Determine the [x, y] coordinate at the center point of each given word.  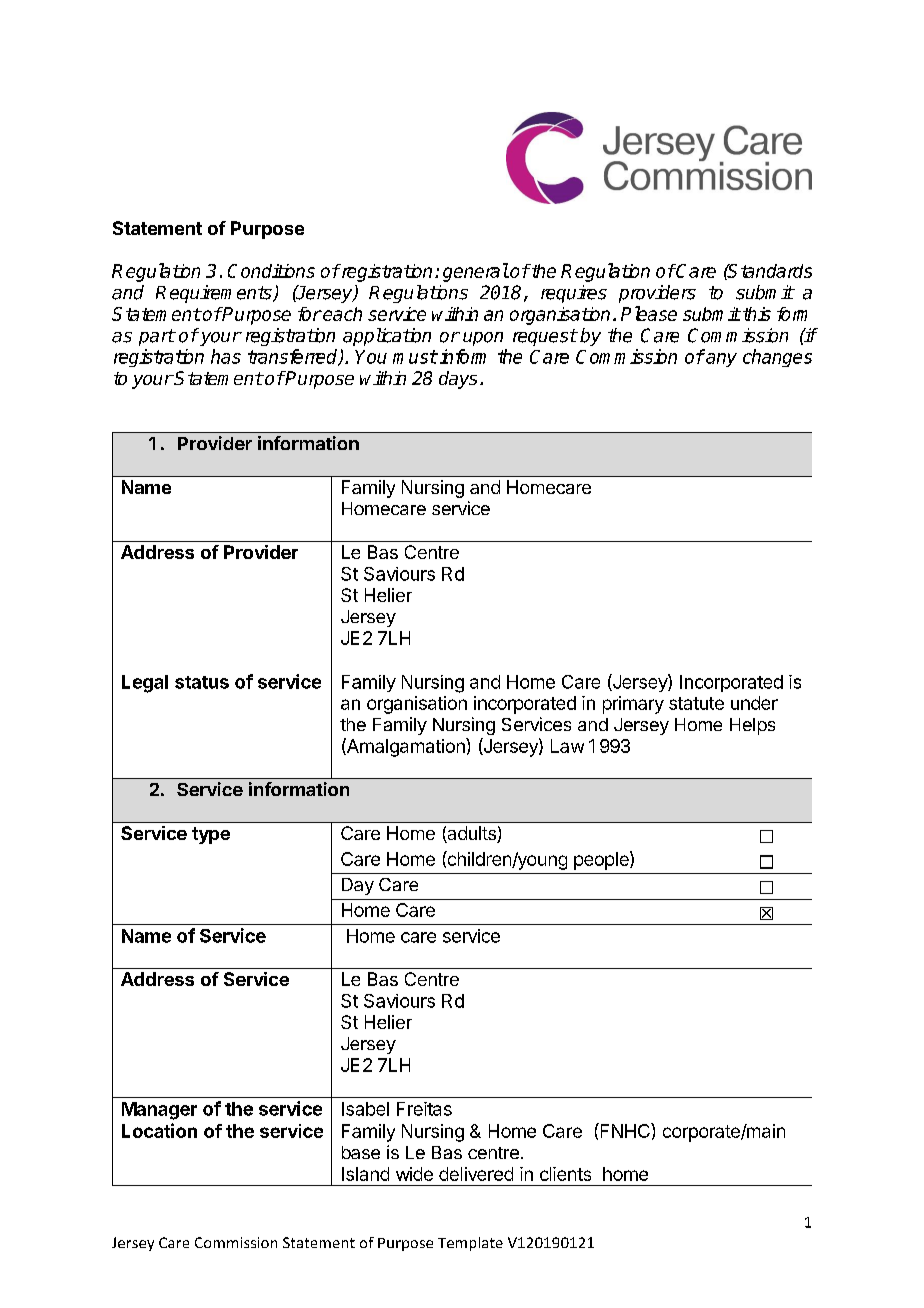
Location [159, 1130]
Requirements [215, 294]
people [602, 860]
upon [483, 339]
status [202, 682]
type [211, 835]
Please [649, 313]
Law [567, 746]
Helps [752, 726]
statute [696, 703]
